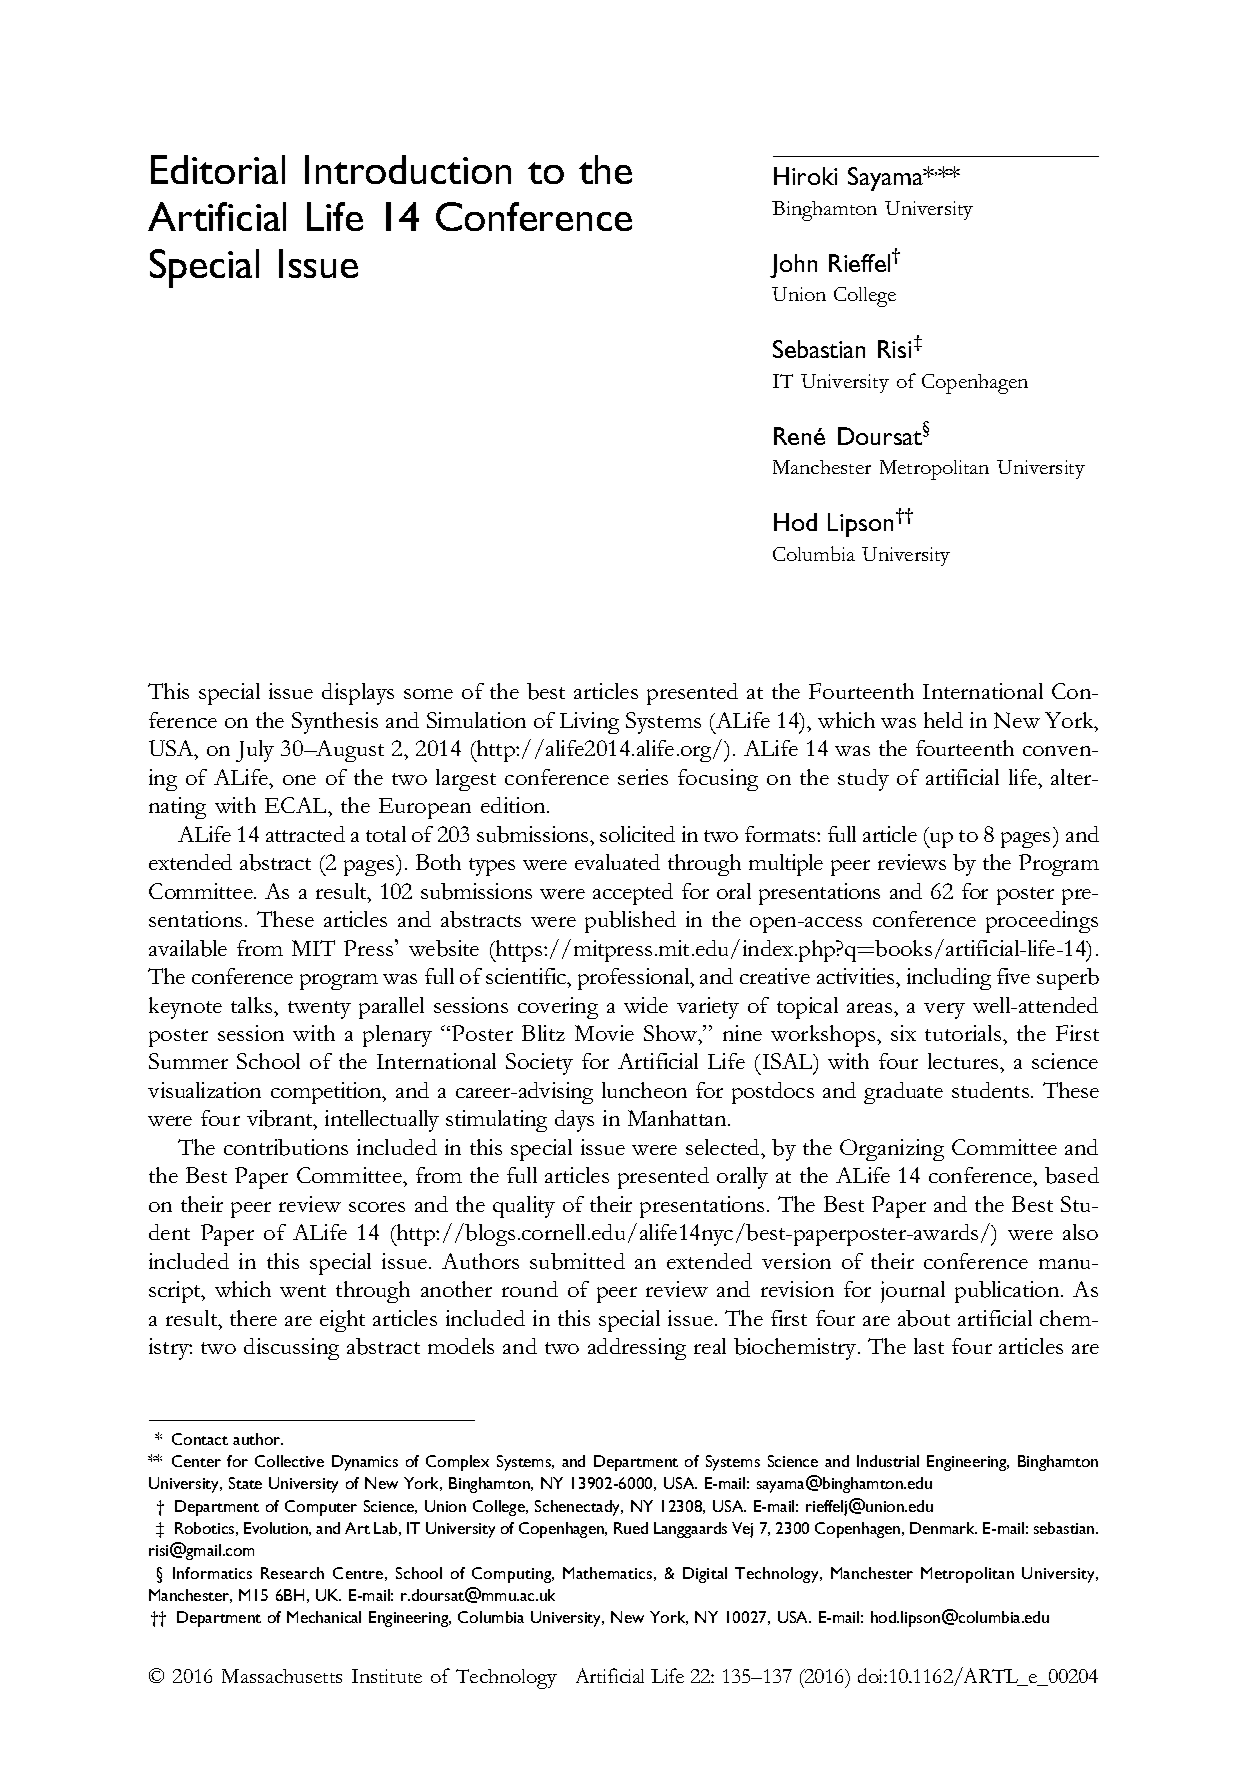 The width and height of the document is (1248, 1783). What do you see at coordinates (286, 1147) in the document?
I see `contributions` at bounding box center [286, 1147].
